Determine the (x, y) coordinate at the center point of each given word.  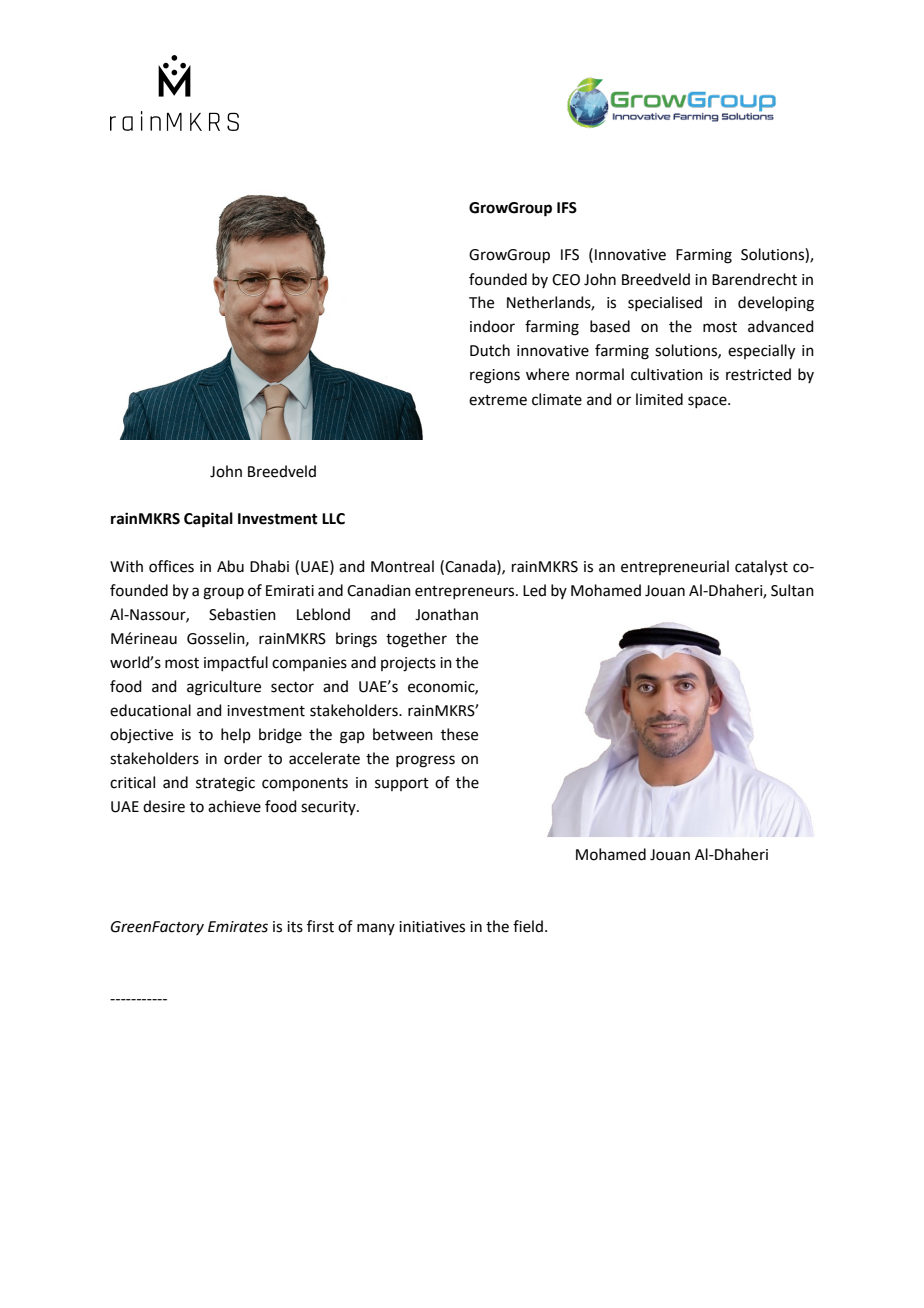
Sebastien (242, 614)
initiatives (432, 927)
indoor (492, 326)
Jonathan (446, 614)
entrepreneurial (675, 567)
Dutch (490, 350)
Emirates (238, 927)
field (528, 926)
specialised (665, 303)
